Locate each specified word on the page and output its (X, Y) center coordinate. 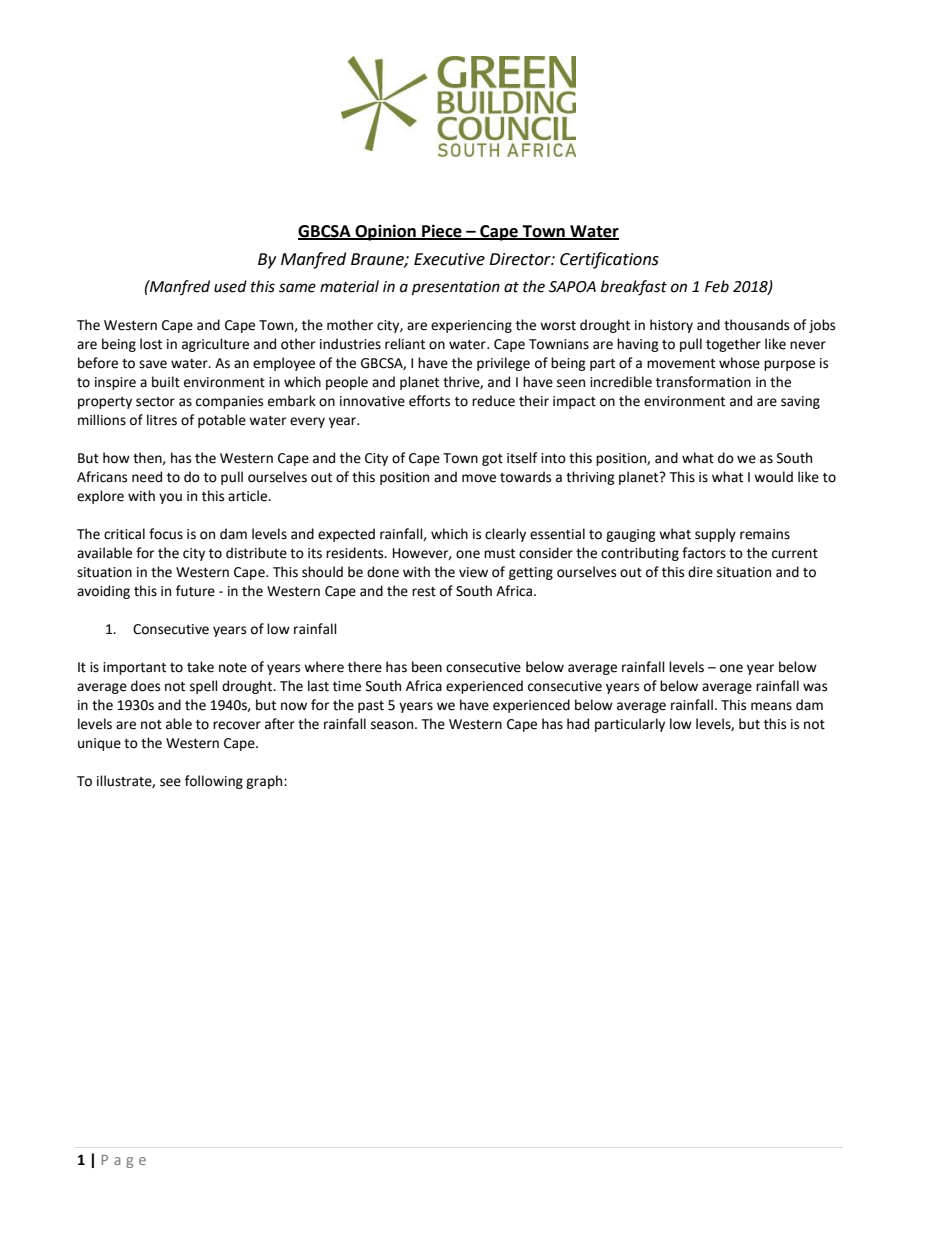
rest (424, 592)
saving (800, 402)
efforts (429, 401)
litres (162, 420)
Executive (449, 259)
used (230, 286)
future (195, 591)
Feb (717, 286)
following (214, 782)
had (578, 724)
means (771, 706)
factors (704, 553)
